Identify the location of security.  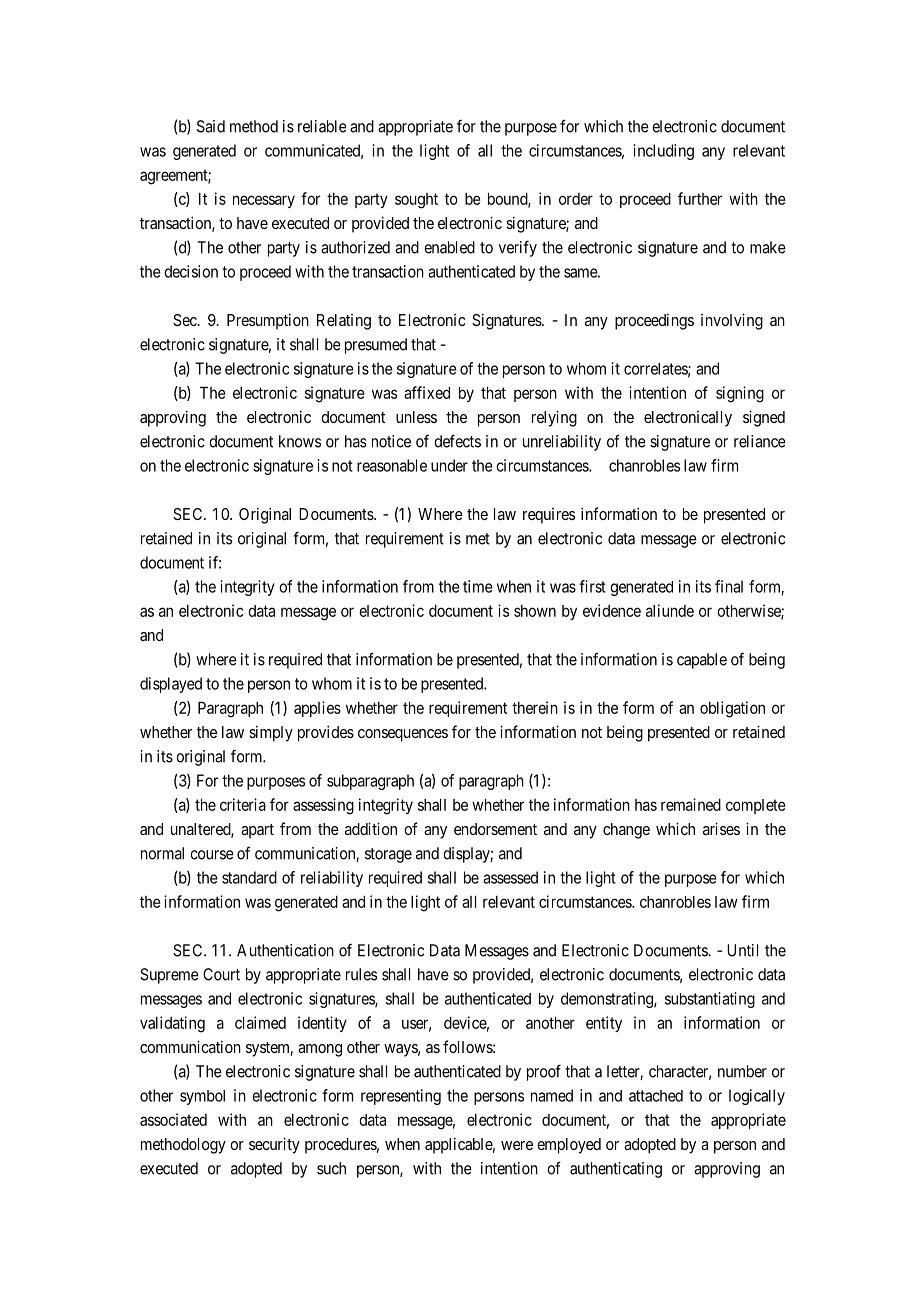
(274, 1145).
